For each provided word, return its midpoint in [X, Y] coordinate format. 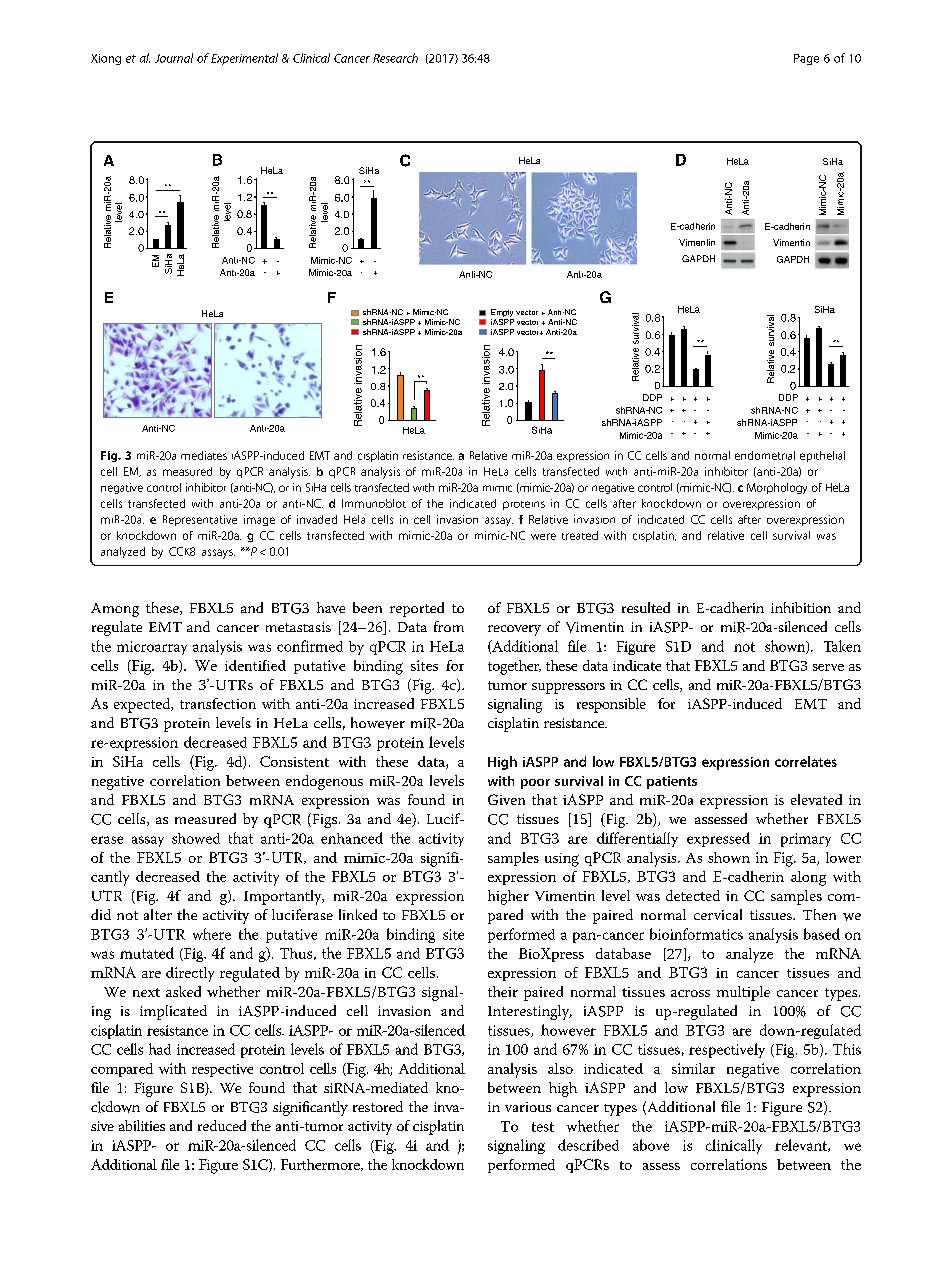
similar [693, 1068]
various [528, 1107]
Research [395, 58]
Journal [174, 58]
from [449, 626]
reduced [222, 1125]
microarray [152, 648]
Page [806, 59]
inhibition [801, 607]
